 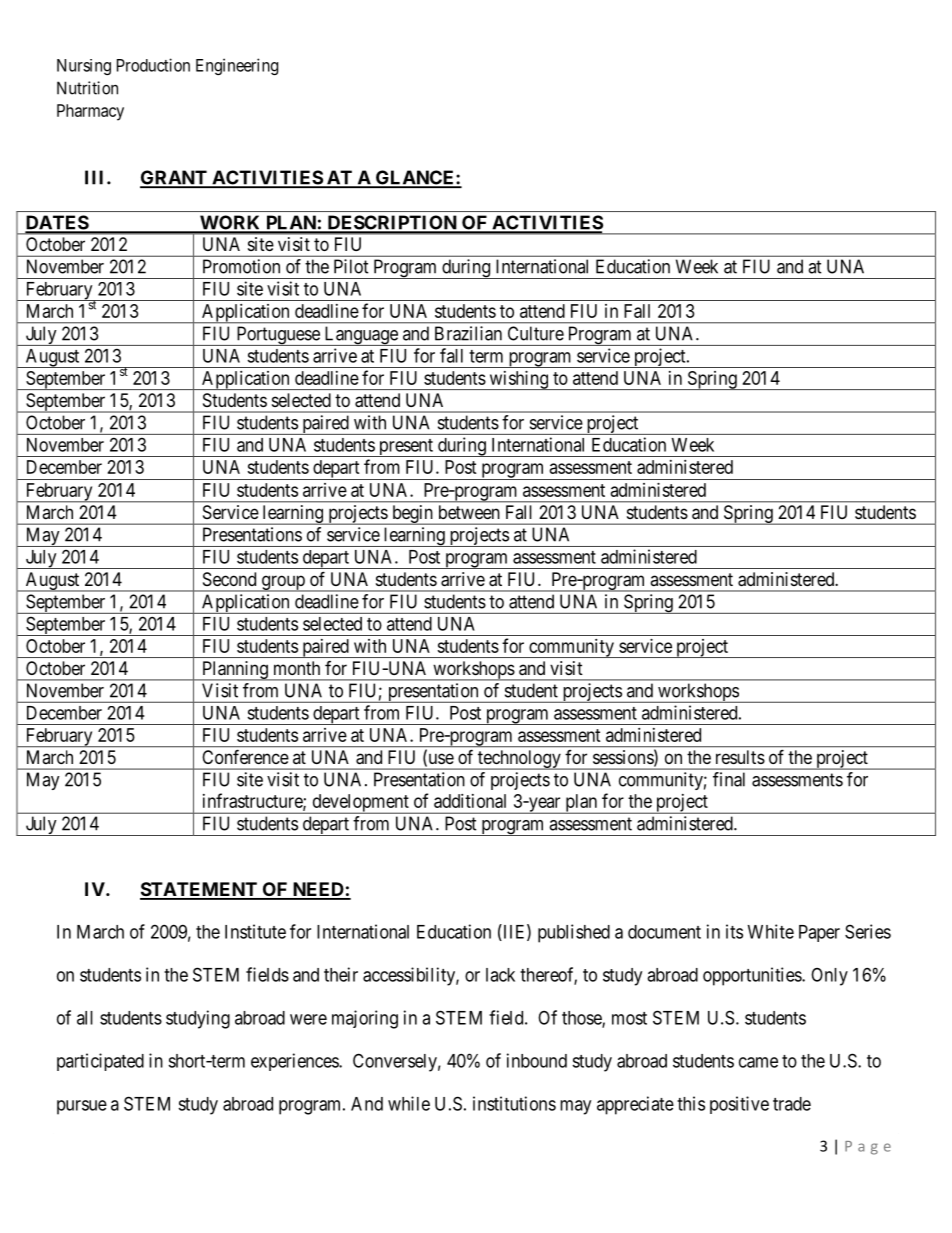 What do you see at coordinates (229, 579) in the screenshot?
I see `Second` at bounding box center [229, 579].
